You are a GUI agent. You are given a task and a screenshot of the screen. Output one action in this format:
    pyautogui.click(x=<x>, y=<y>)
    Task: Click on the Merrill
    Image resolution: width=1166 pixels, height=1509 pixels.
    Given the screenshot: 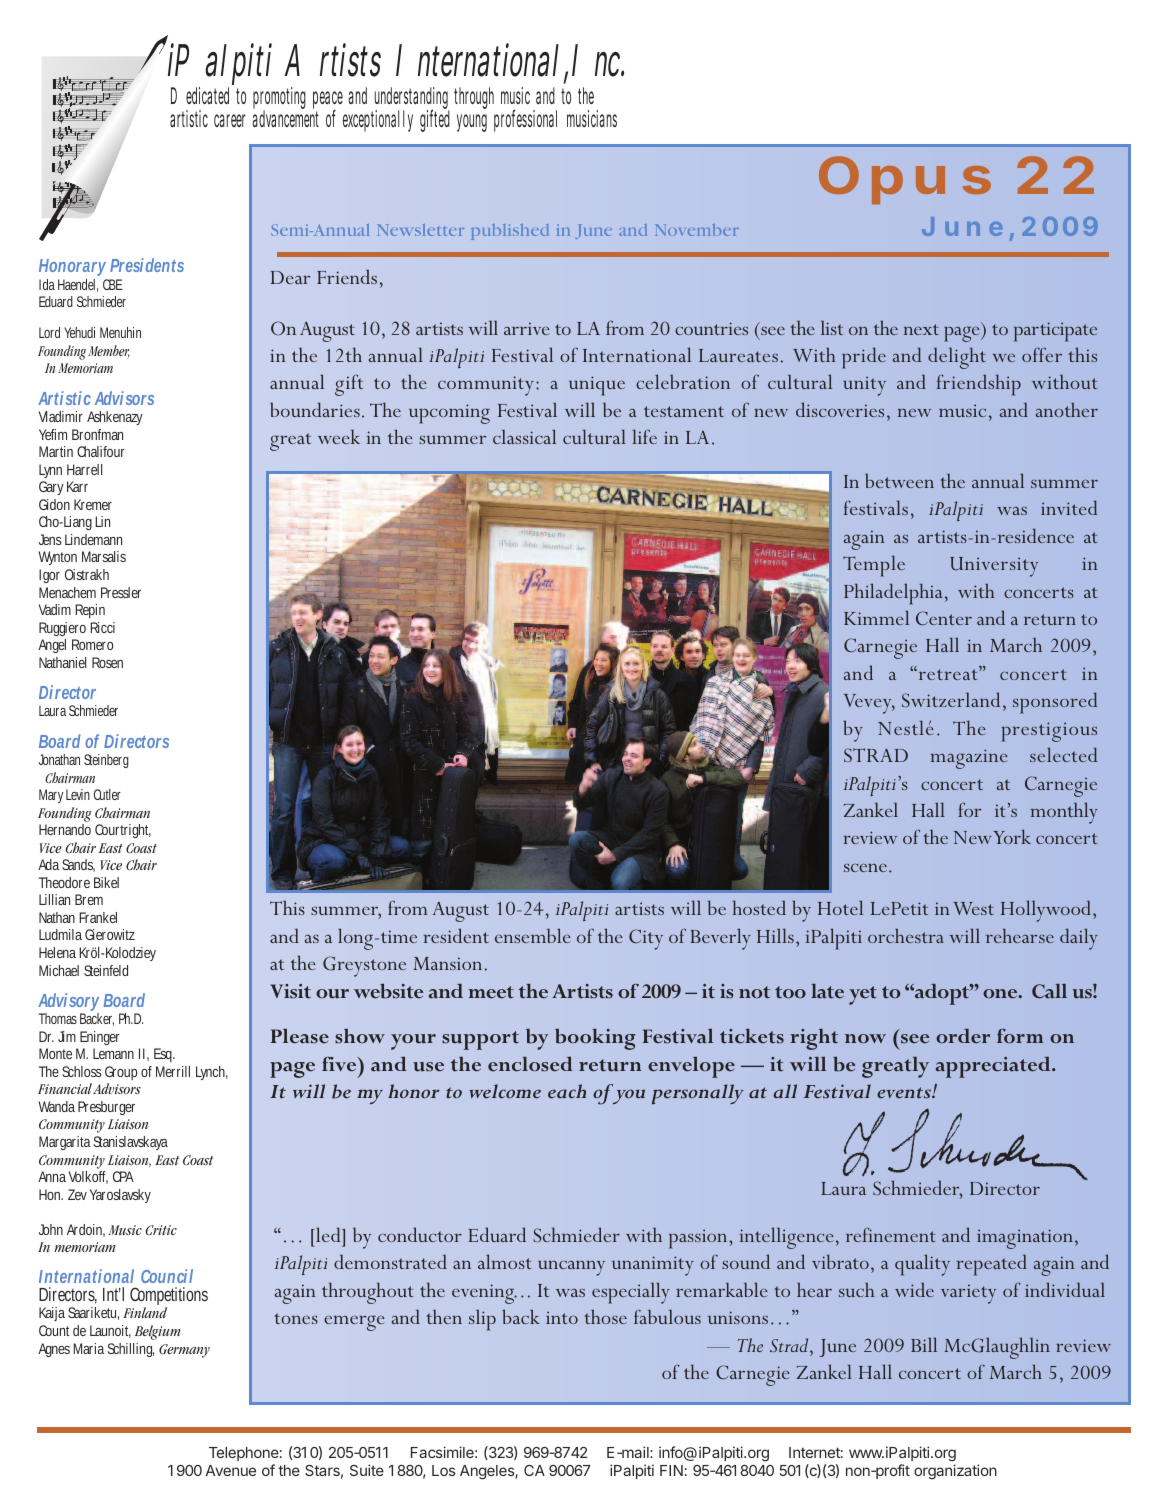 What is the action you would take?
    pyautogui.click(x=173, y=1071)
